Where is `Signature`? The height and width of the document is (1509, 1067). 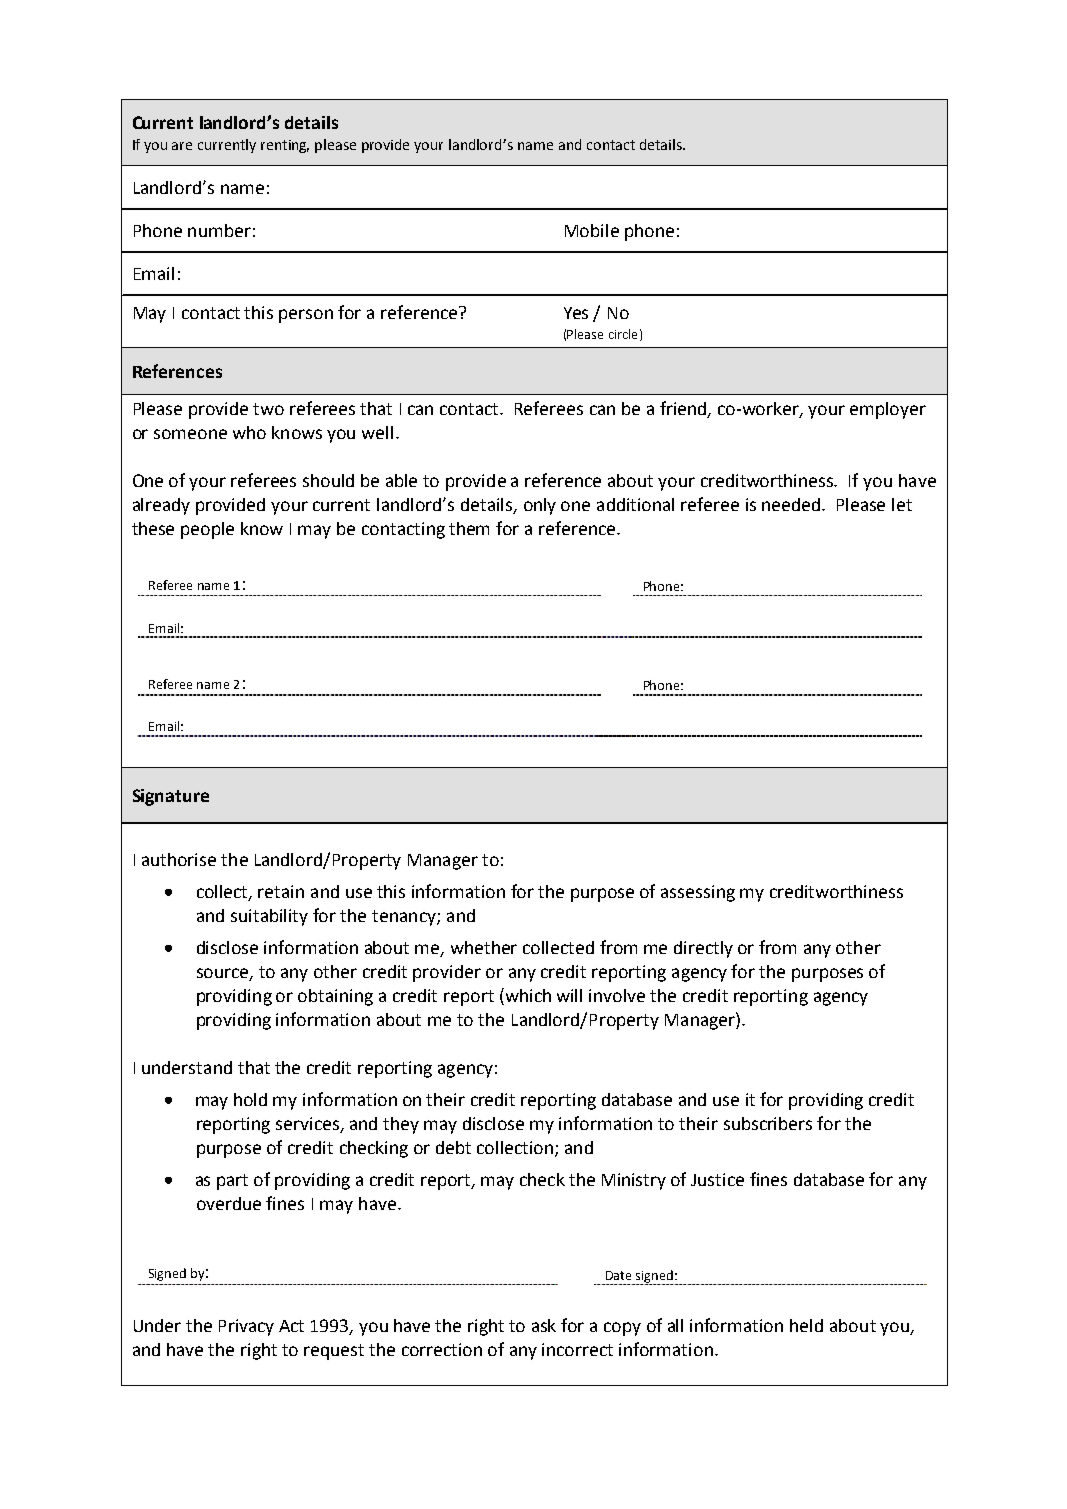
Signature is located at coordinates (171, 797).
